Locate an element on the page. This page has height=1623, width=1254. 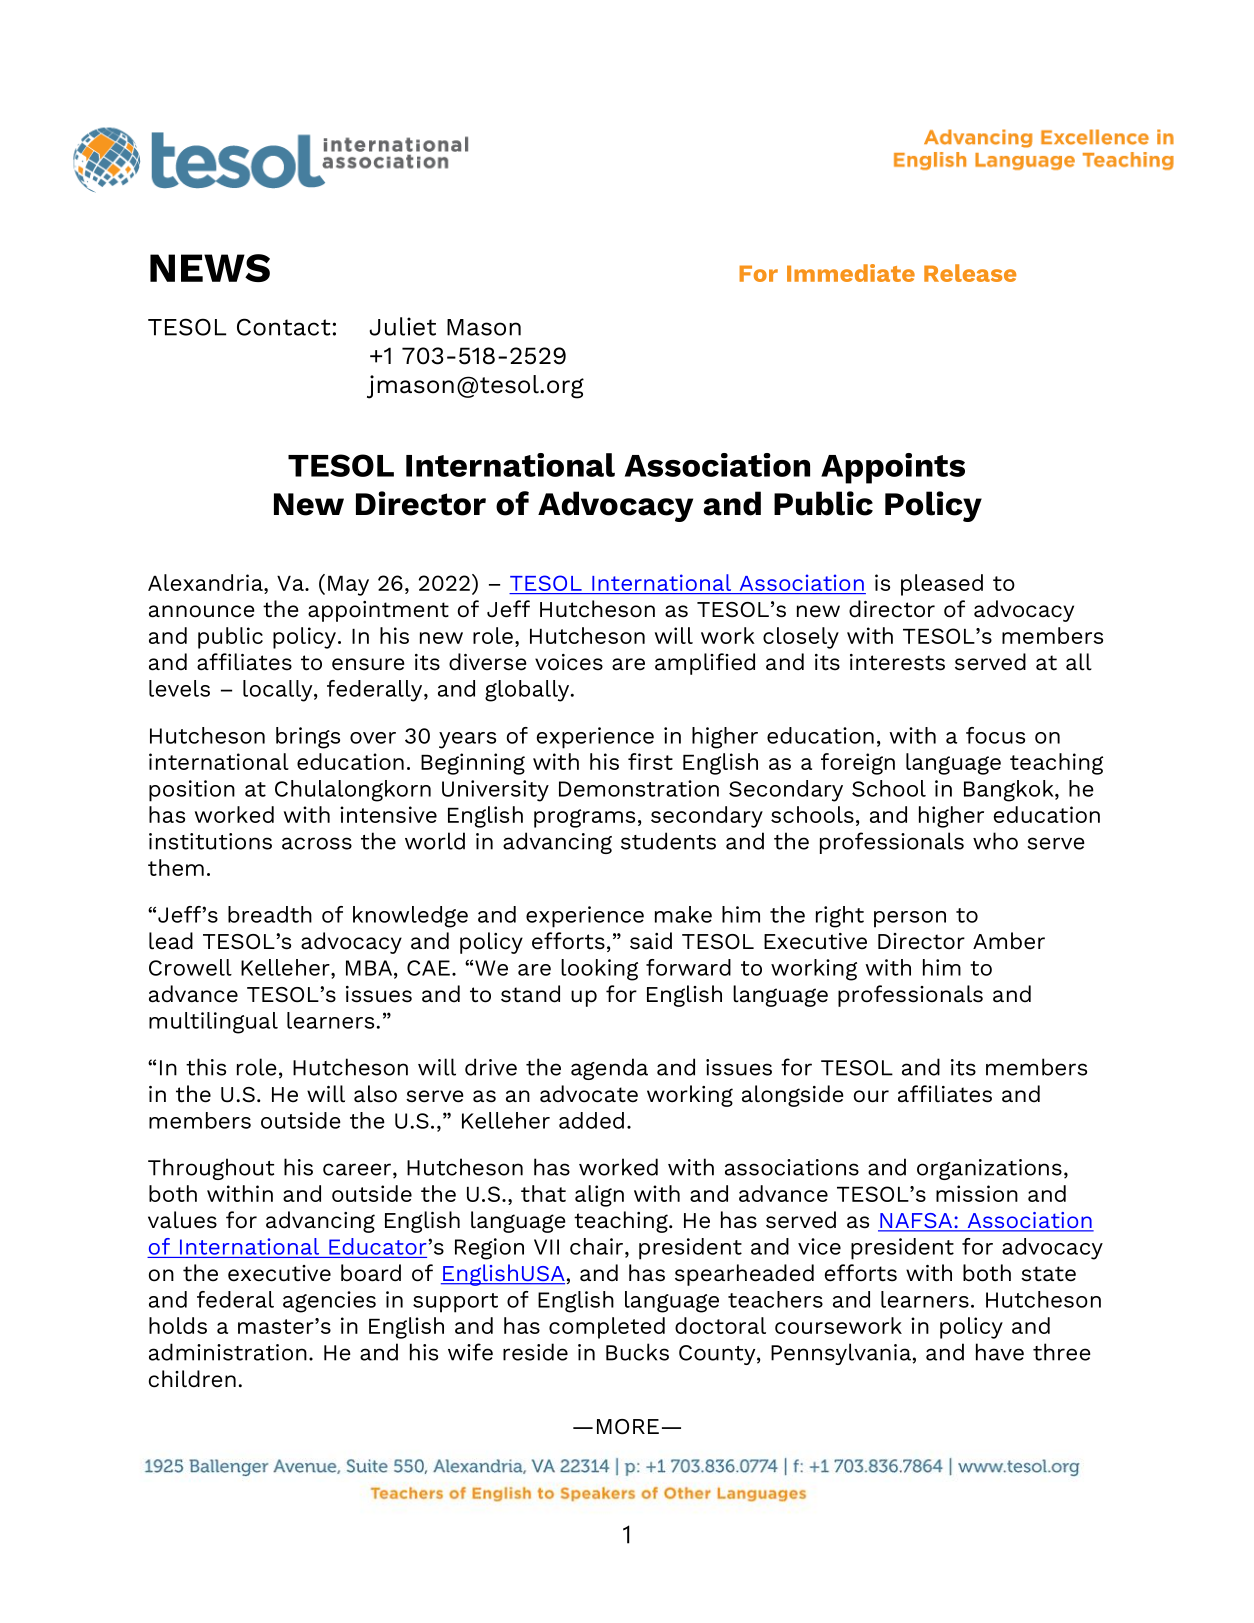
organizations is located at coordinates (989, 1169).
